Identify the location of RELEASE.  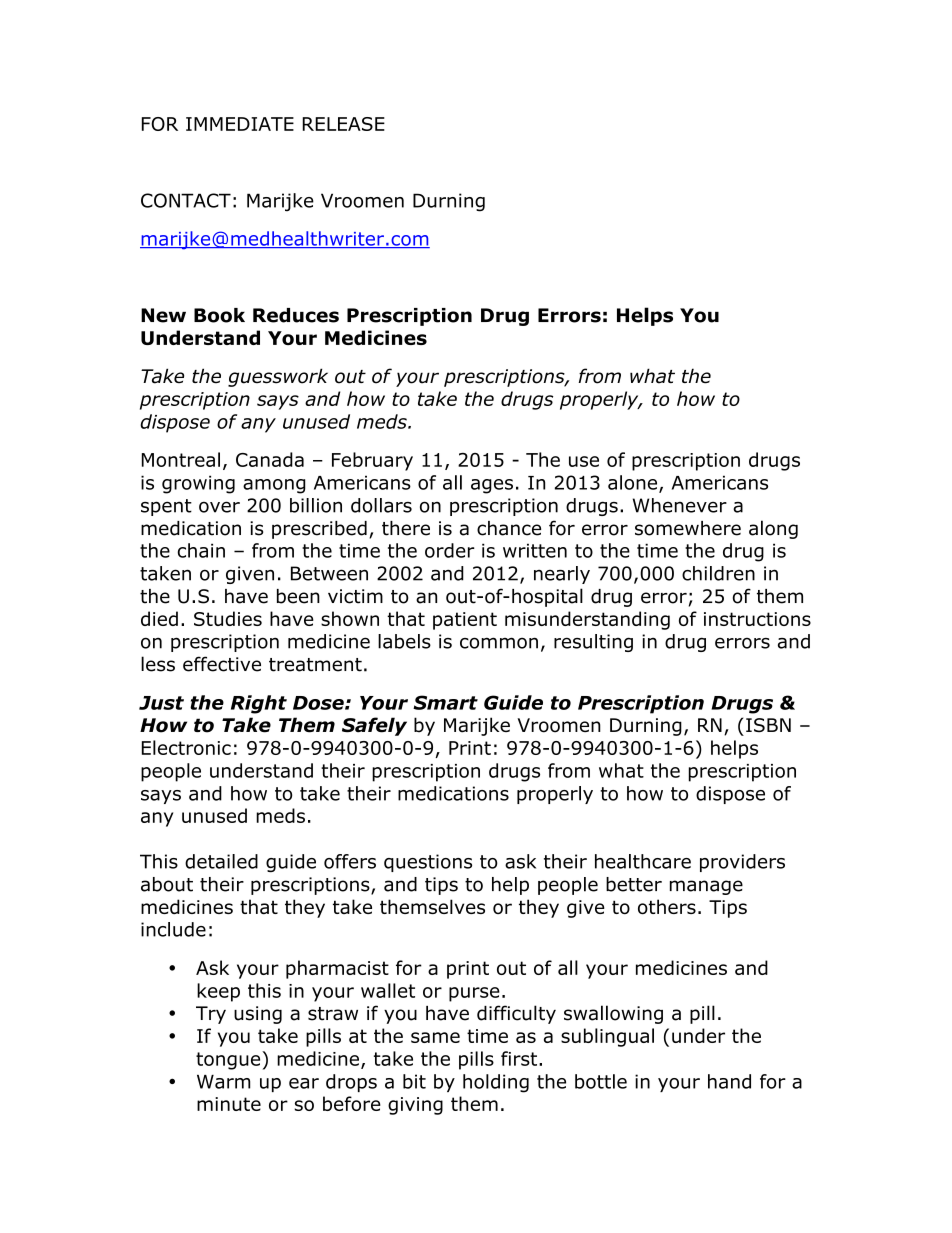
(343, 124).
